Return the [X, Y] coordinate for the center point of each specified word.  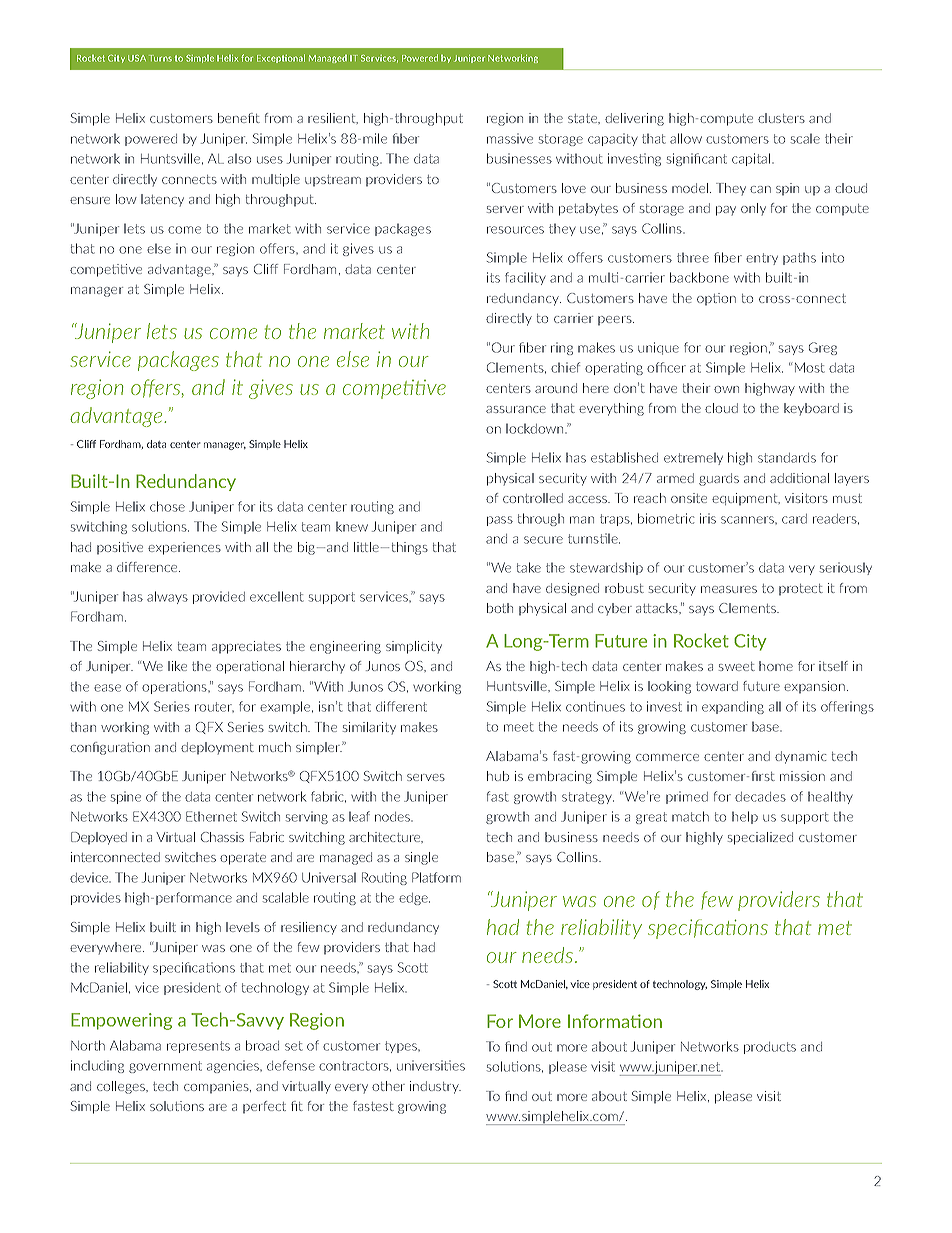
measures [729, 589]
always [167, 597]
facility [525, 278]
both [500, 608]
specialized [760, 838]
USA [137, 58]
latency [162, 200]
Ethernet [211, 816]
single [421, 858]
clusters [781, 118]
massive [510, 138]
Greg [823, 348]
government [165, 1067]
